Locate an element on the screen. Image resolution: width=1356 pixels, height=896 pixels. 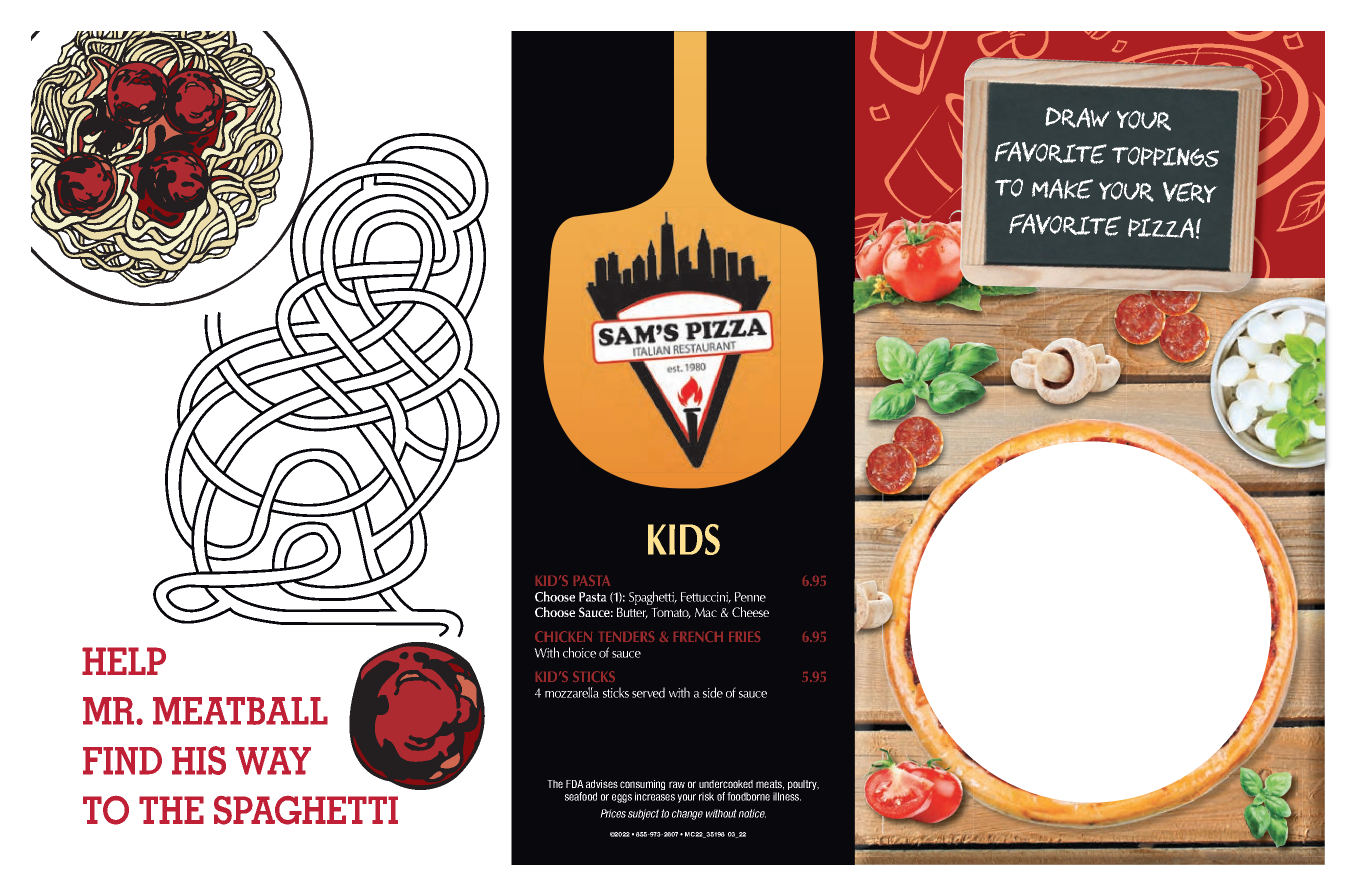
served is located at coordinates (648, 692).
